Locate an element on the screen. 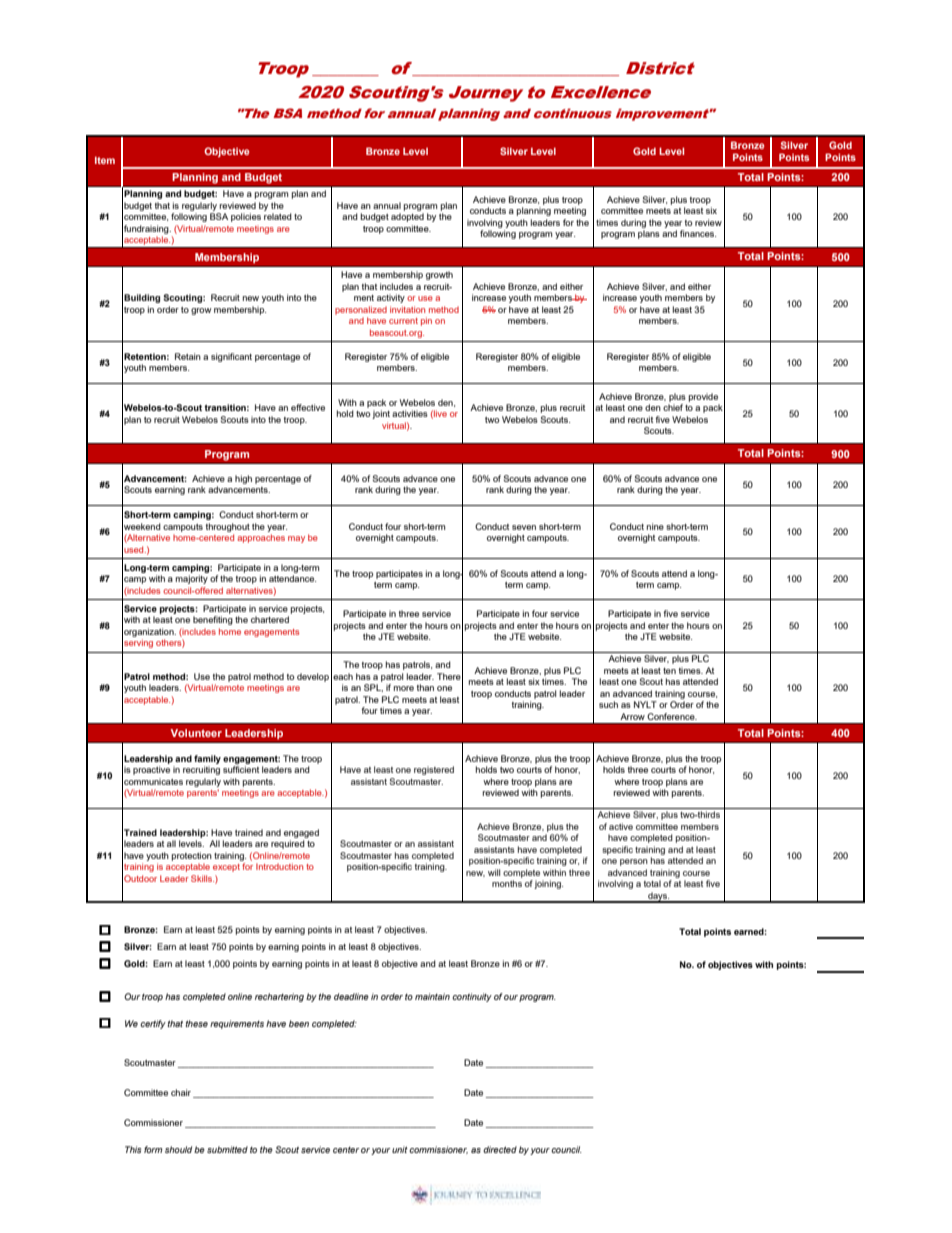 The width and height of the screenshot is (952, 1233). such is located at coordinates (608, 704).
